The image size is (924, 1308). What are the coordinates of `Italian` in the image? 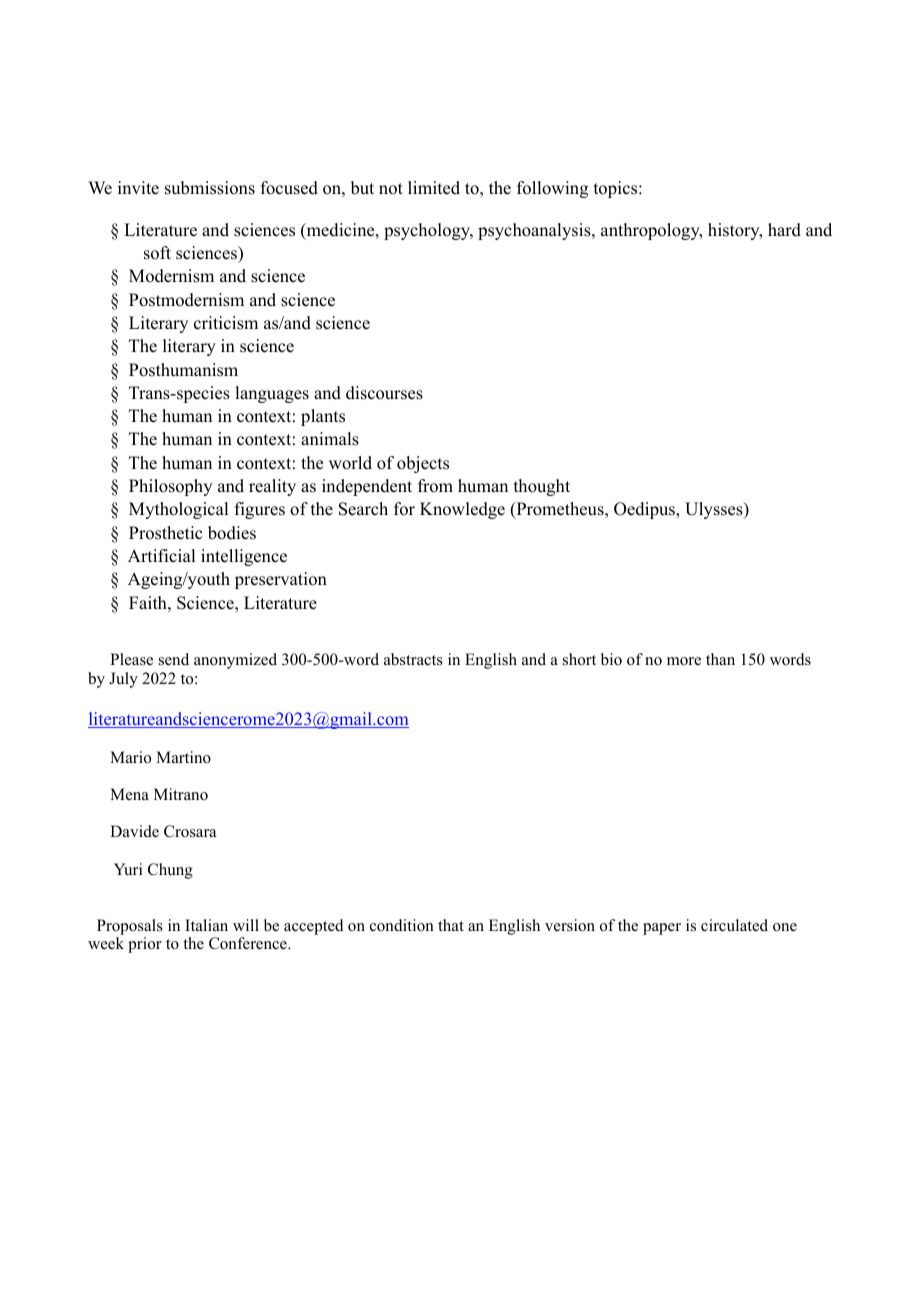 It's located at (206, 925).
